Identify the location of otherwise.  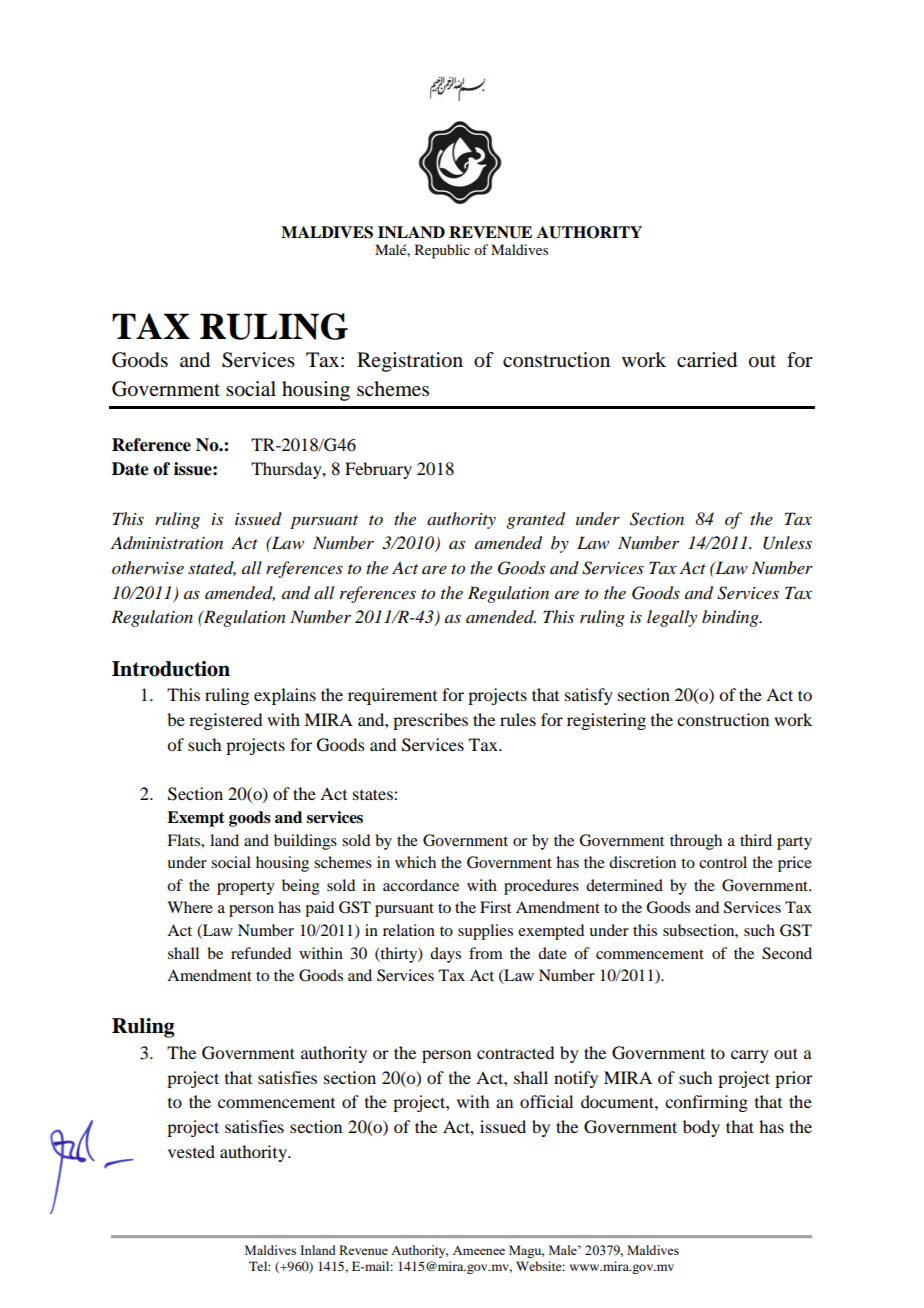
(148, 567).
